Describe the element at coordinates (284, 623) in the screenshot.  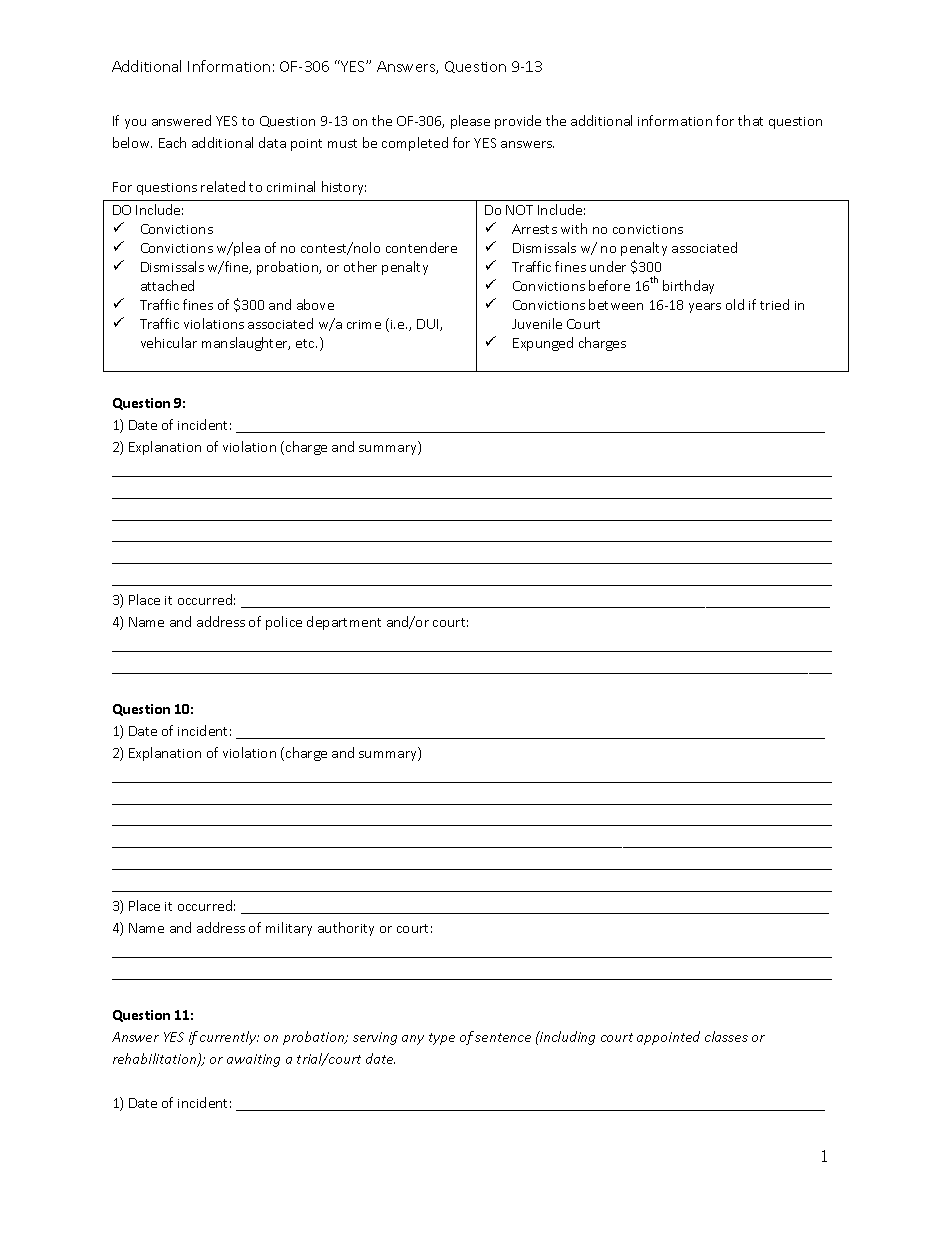
I see `police` at that location.
